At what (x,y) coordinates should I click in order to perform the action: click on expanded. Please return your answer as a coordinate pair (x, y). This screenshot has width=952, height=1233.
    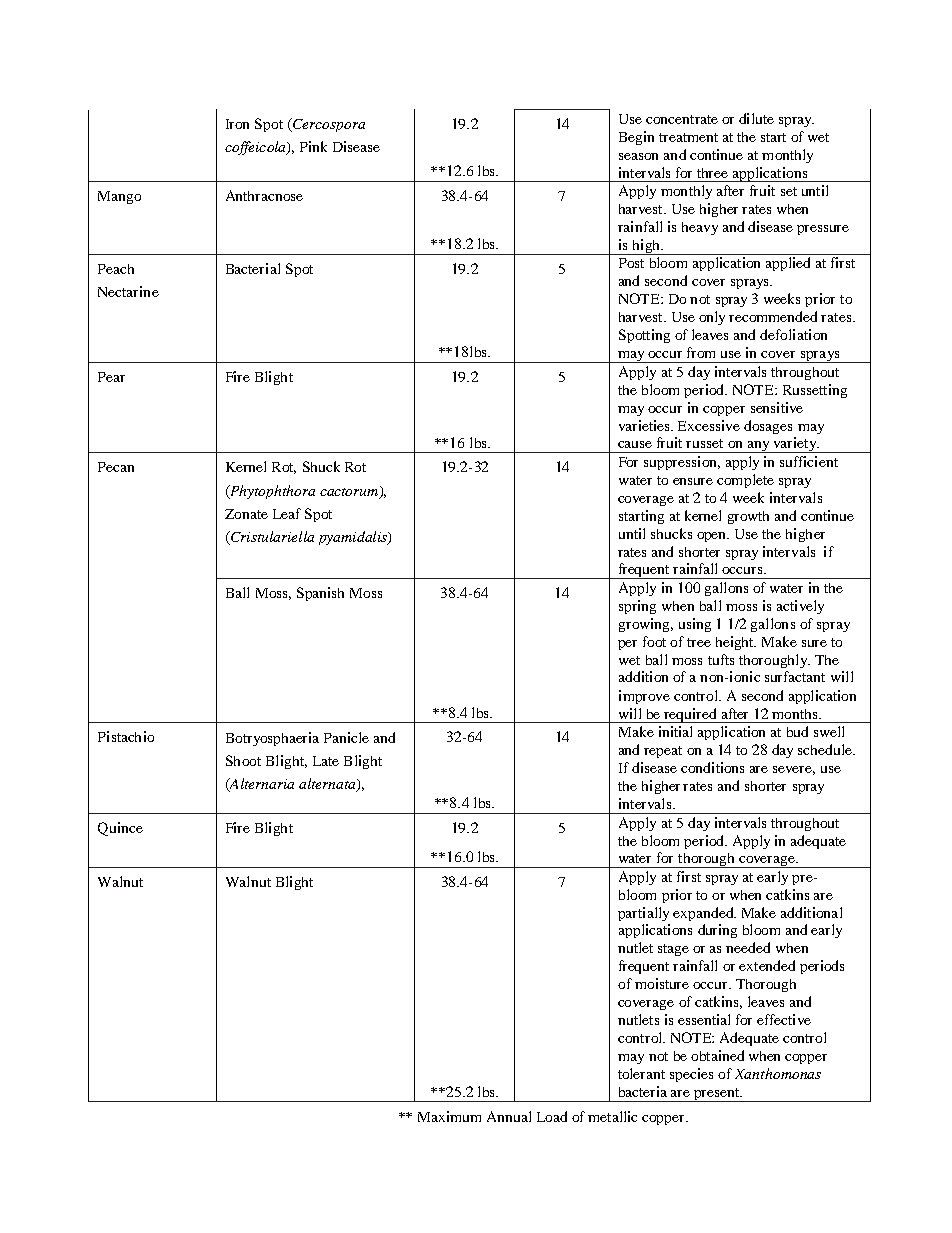
    Looking at the image, I should click on (704, 914).
